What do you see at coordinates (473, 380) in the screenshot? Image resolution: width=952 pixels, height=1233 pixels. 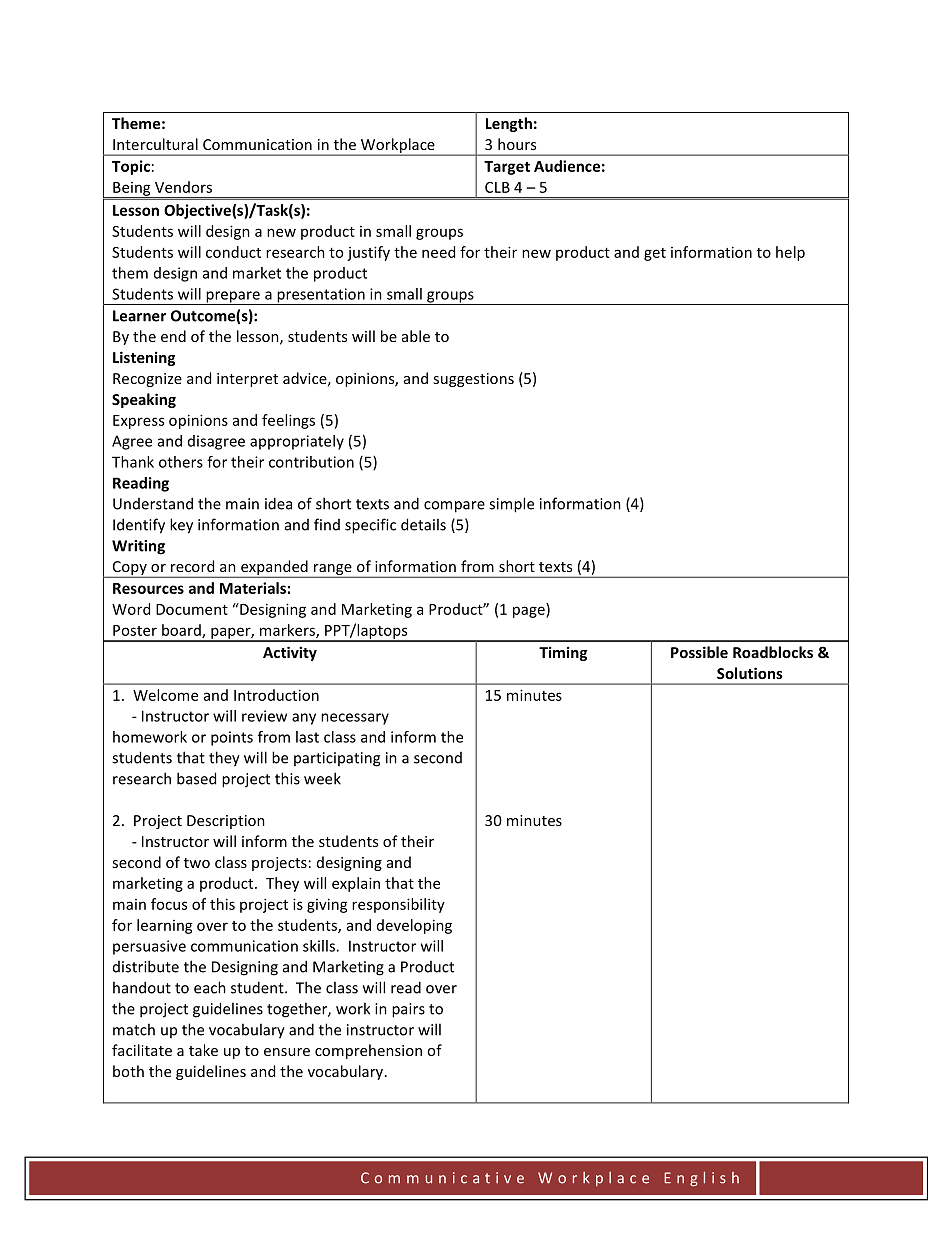 I see `suggestions` at bounding box center [473, 380].
